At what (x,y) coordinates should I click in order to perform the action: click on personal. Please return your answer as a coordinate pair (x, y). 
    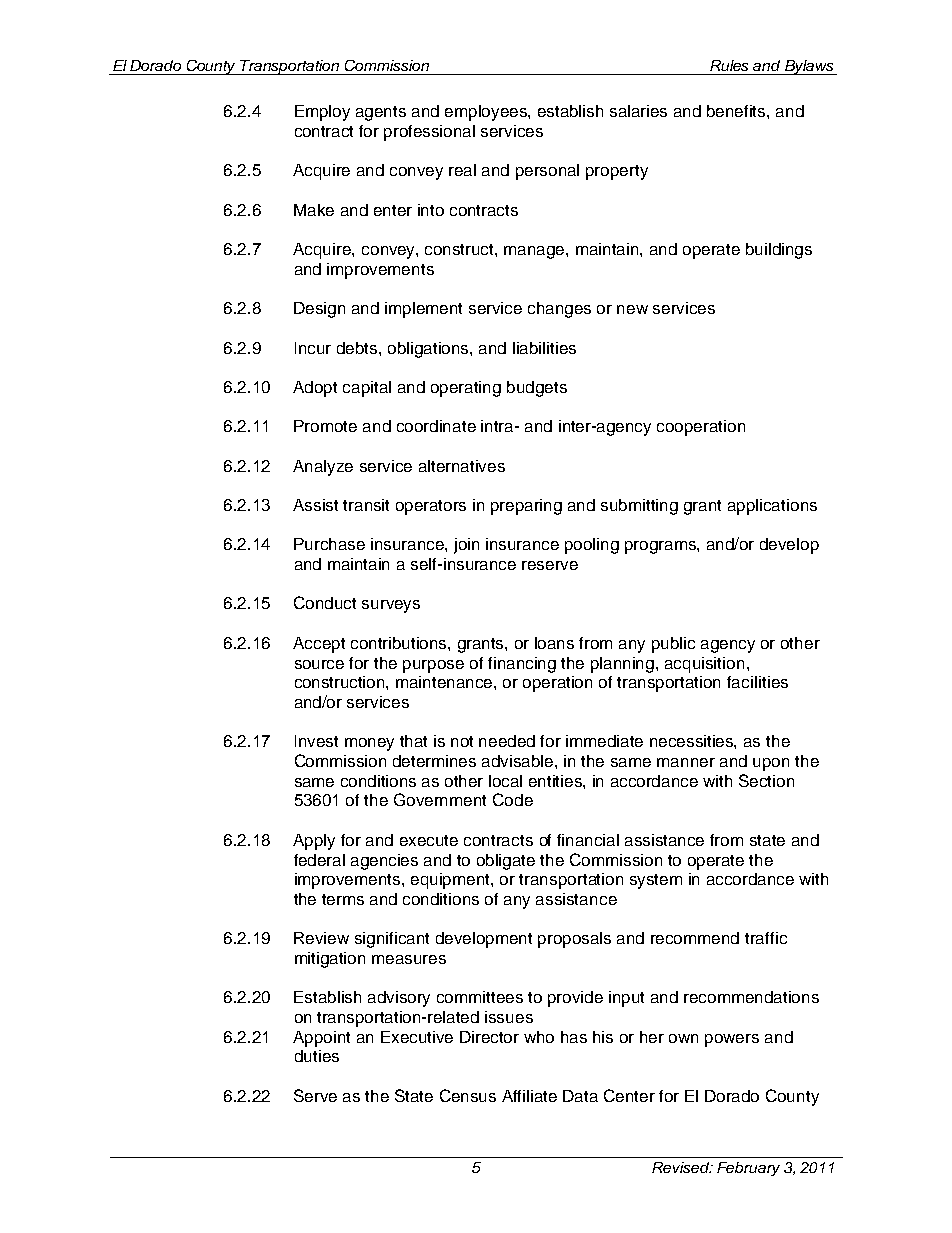
    Looking at the image, I should click on (547, 172).
